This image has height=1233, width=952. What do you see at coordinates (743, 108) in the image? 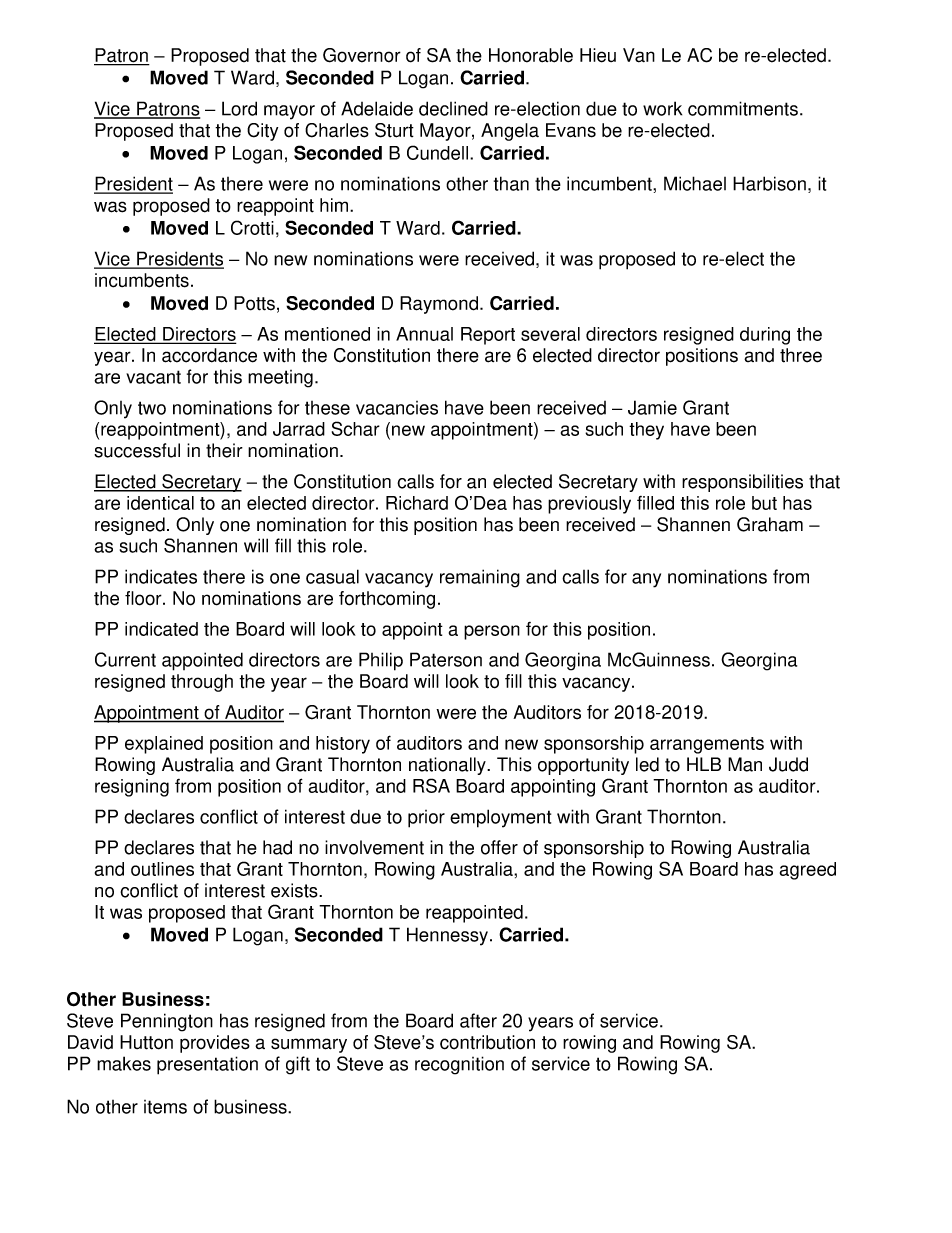
I see `commitments` at bounding box center [743, 108].
